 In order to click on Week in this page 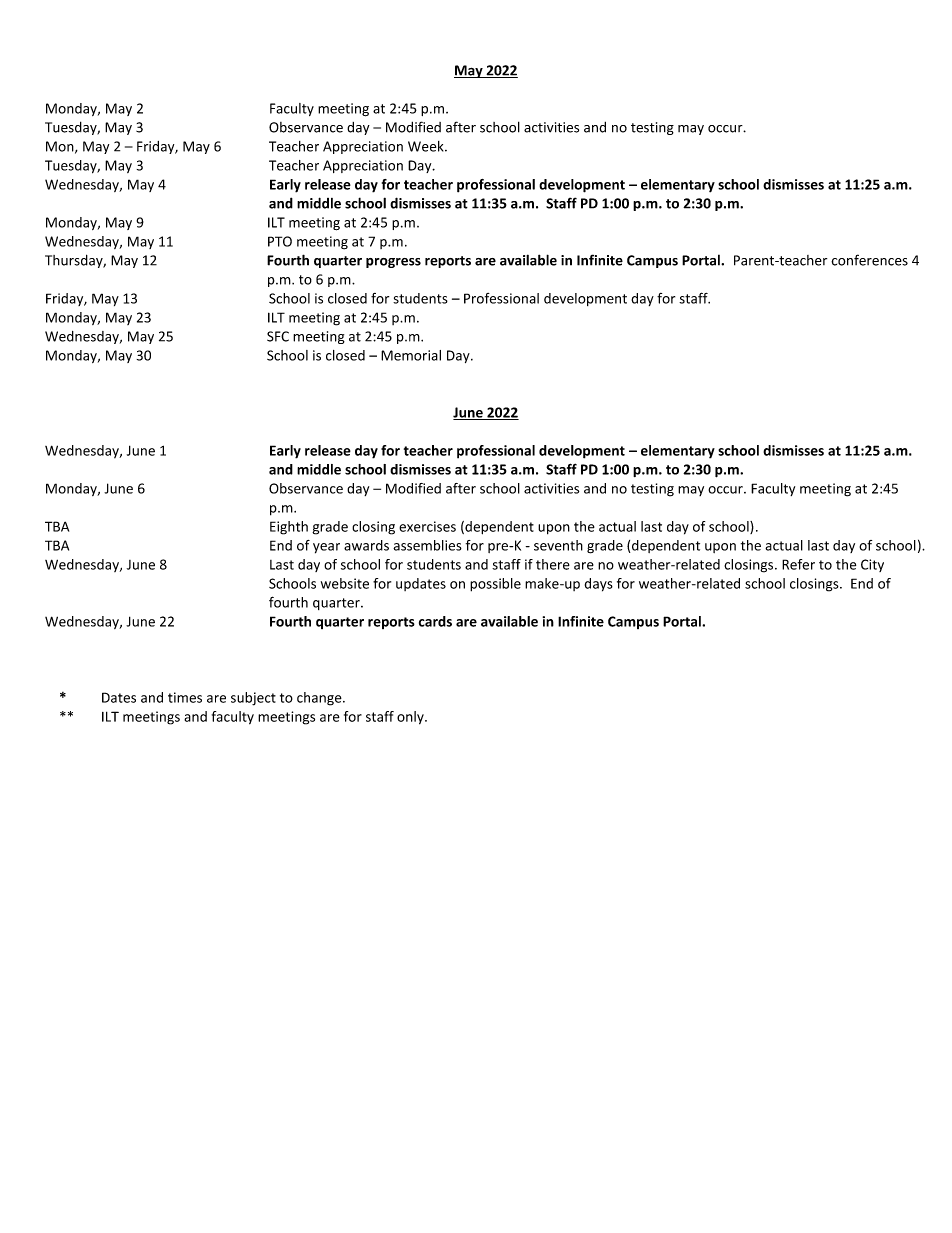, I will do `click(427, 146)`.
